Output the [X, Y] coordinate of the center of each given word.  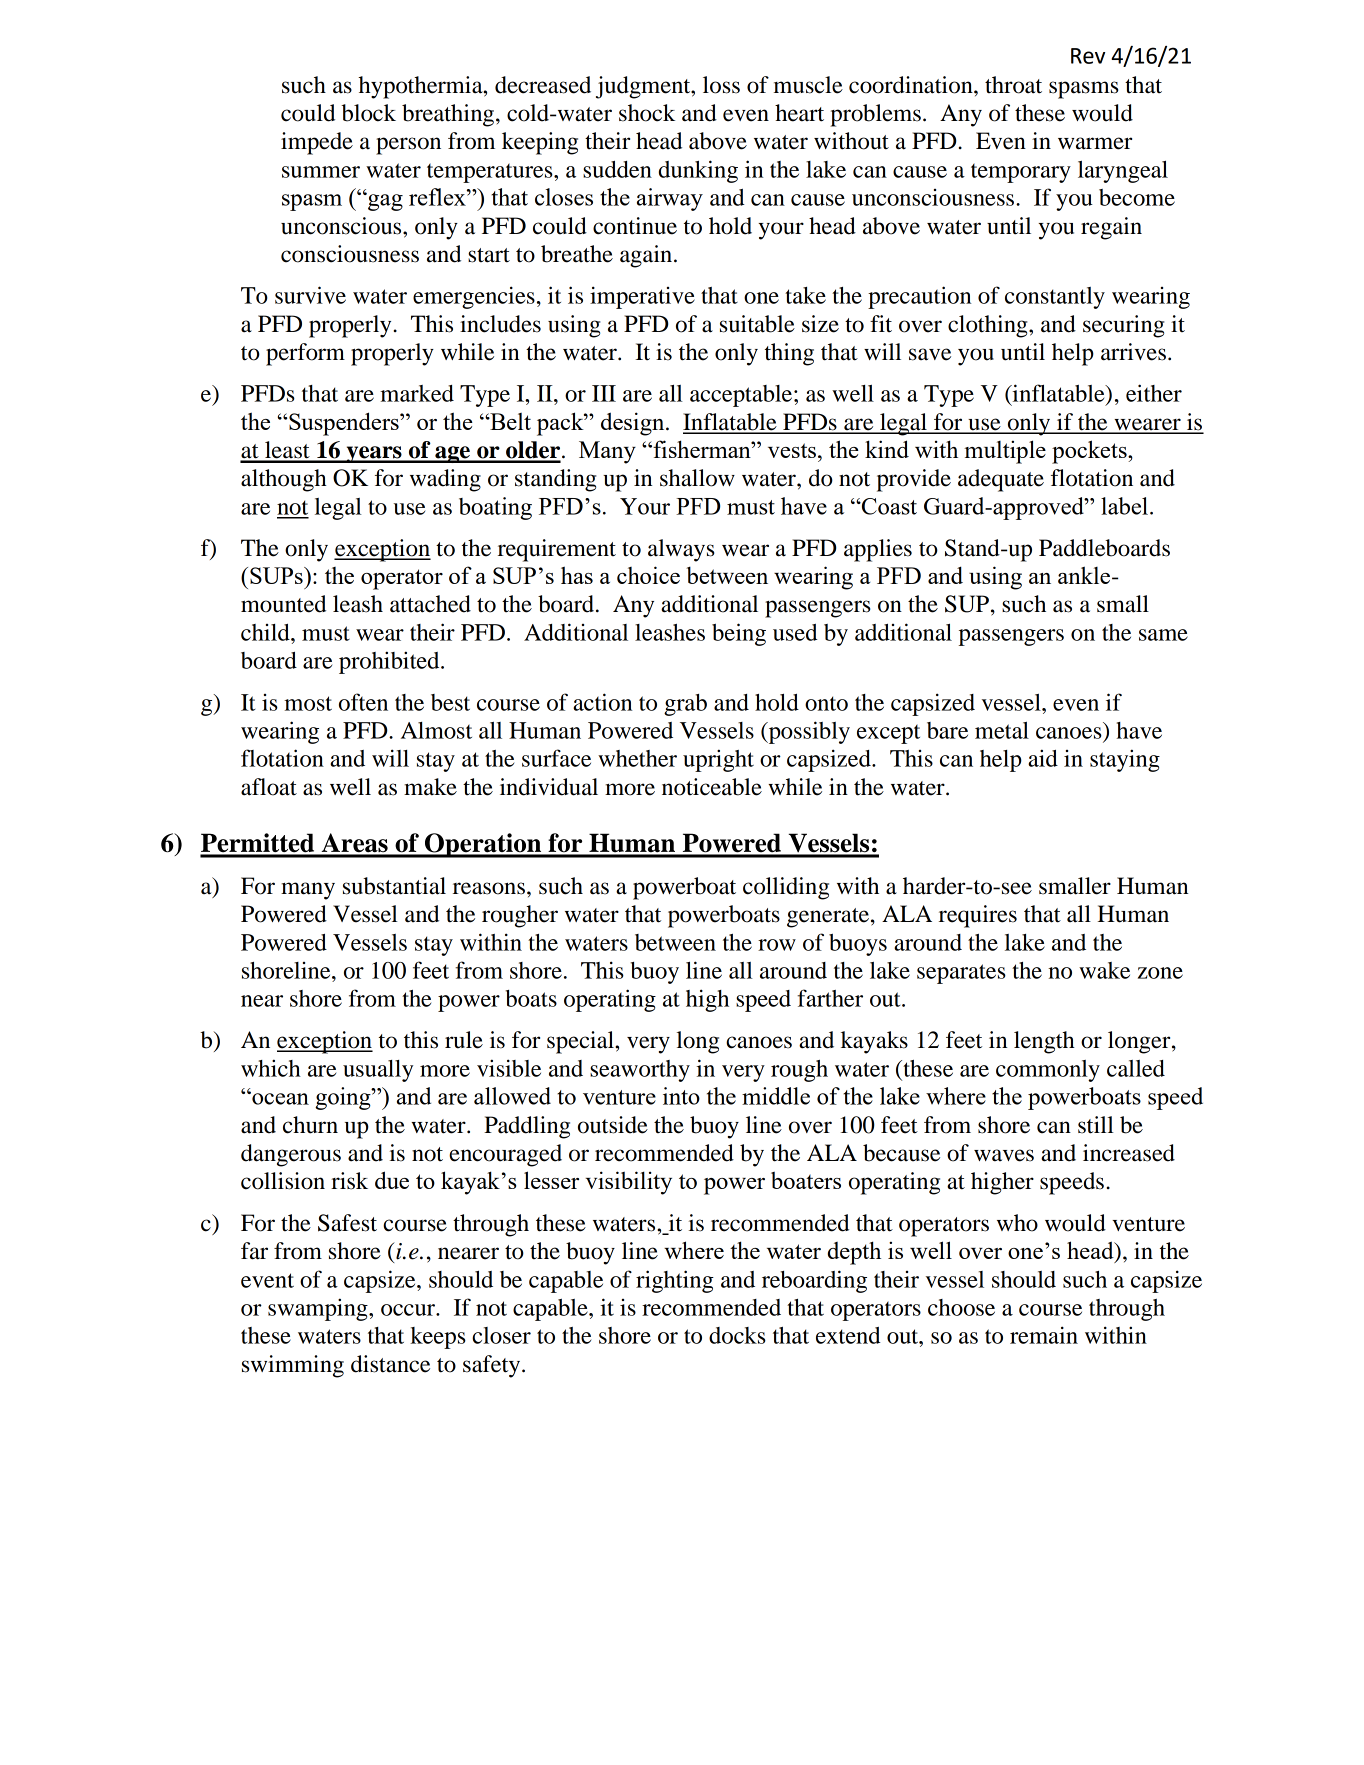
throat [1013, 85]
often [363, 702]
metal [1002, 730]
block [368, 113]
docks [737, 1335]
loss [721, 85]
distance [390, 1364]
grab [685, 705]
